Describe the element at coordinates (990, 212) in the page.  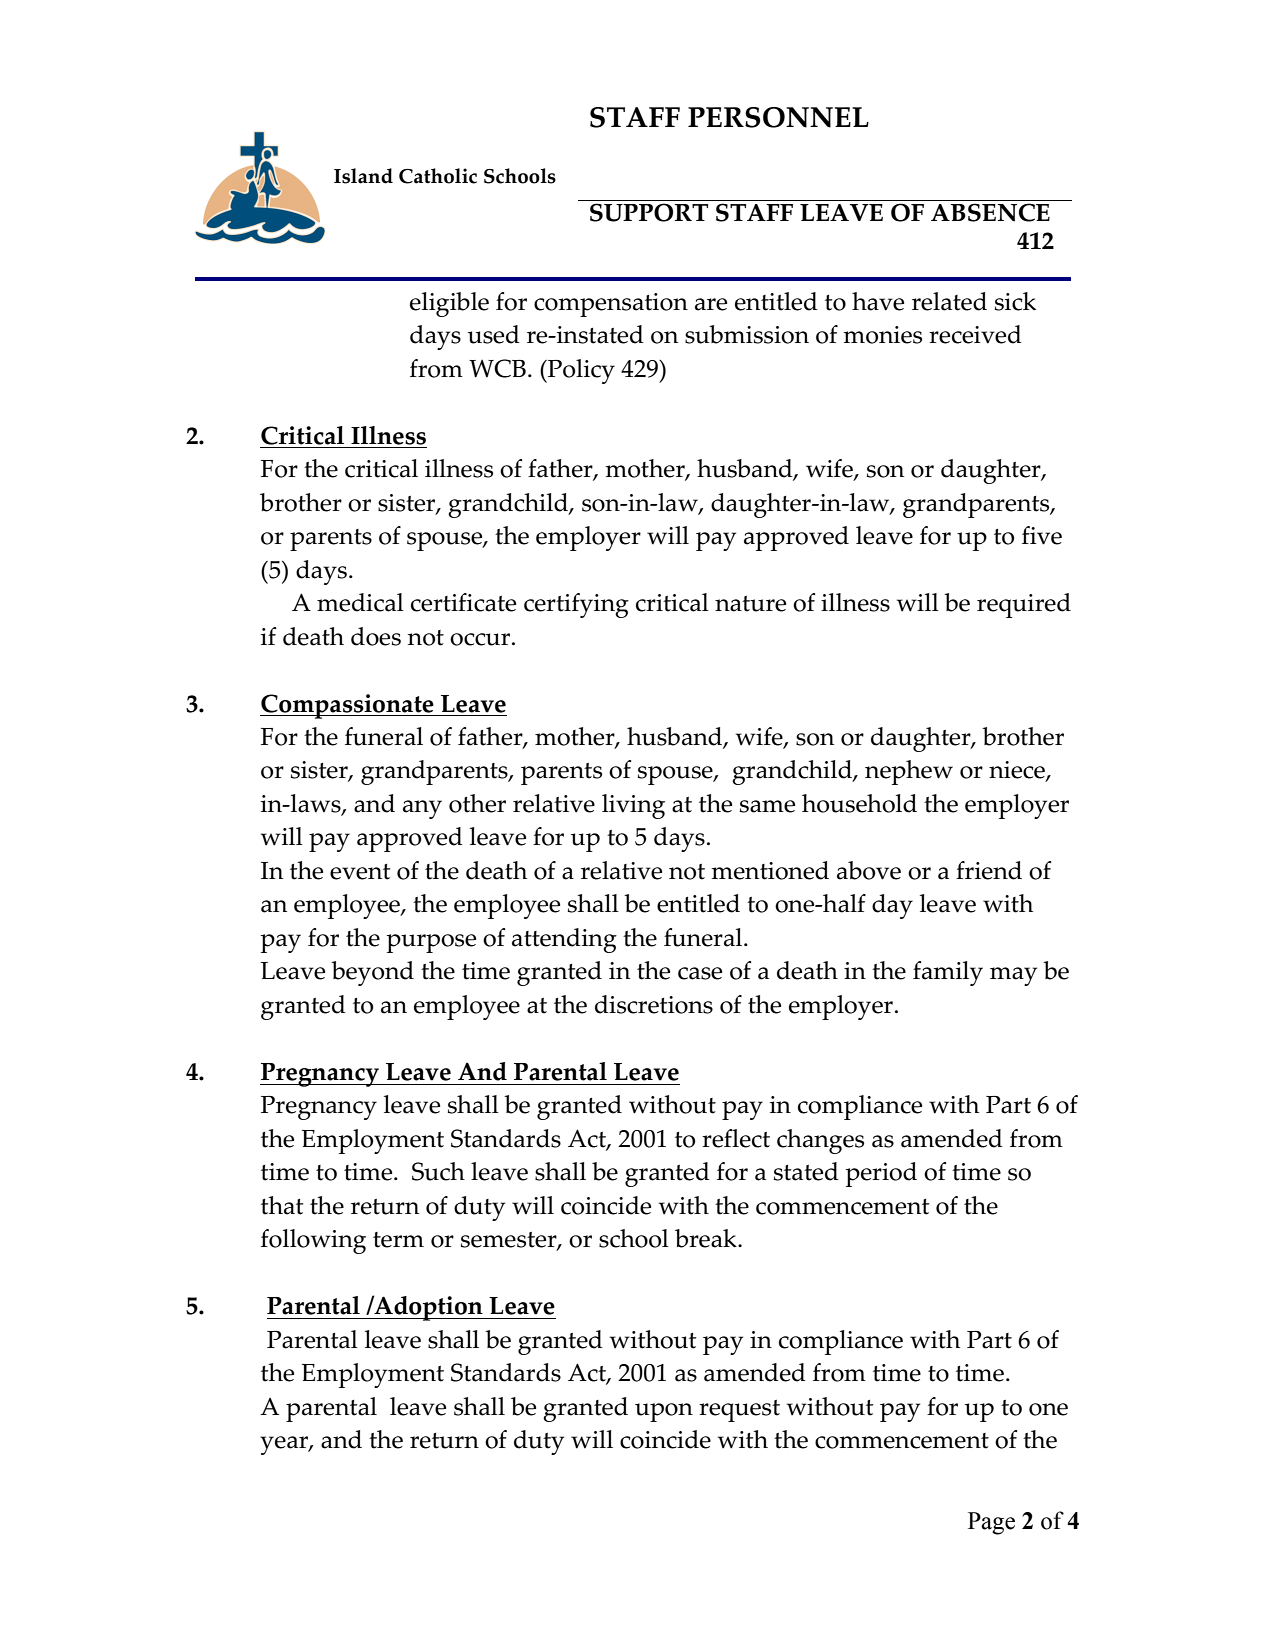
I see `ABSENCE` at that location.
